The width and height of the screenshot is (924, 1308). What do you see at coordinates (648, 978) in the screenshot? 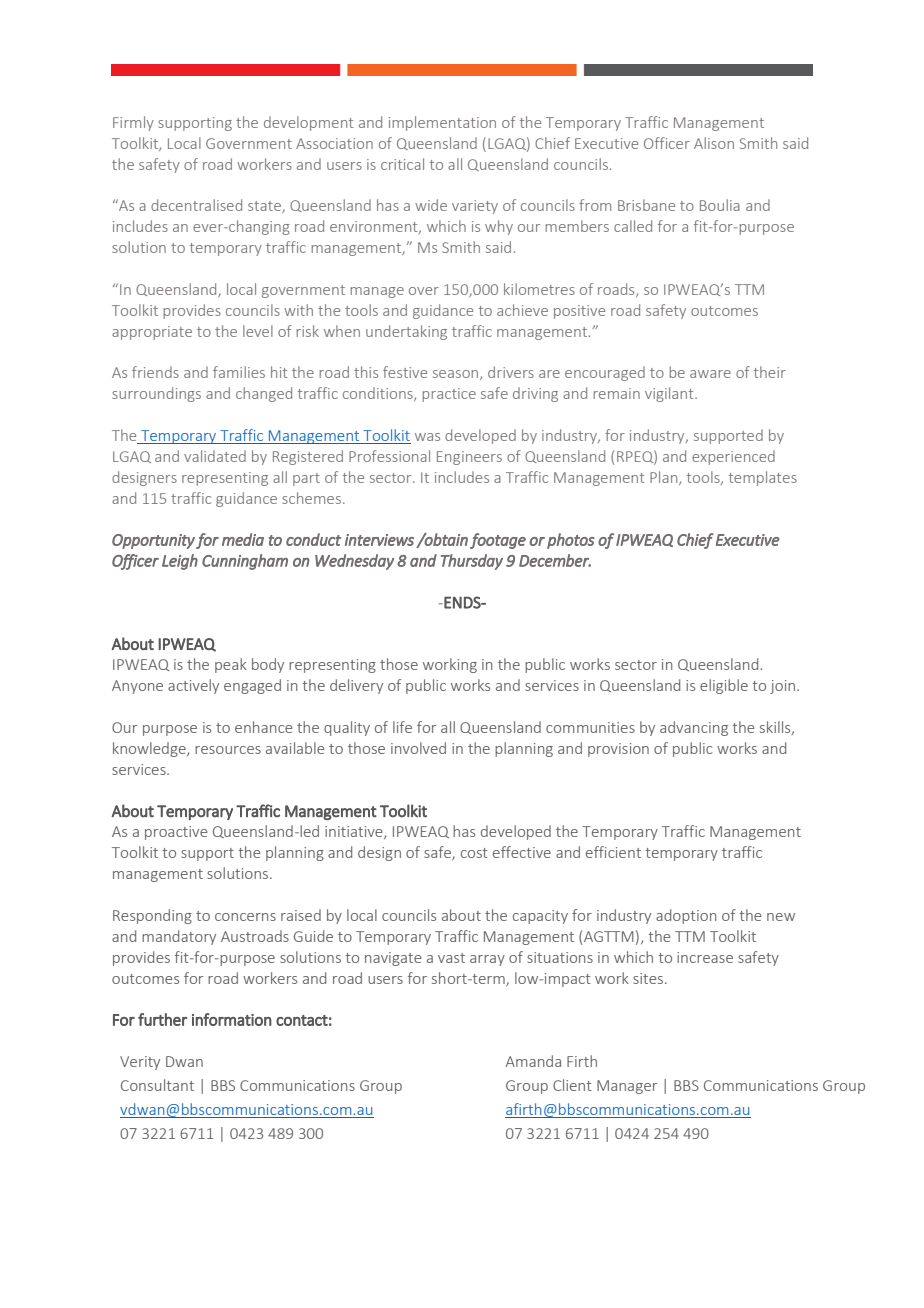
I see `sites` at bounding box center [648, 978].
